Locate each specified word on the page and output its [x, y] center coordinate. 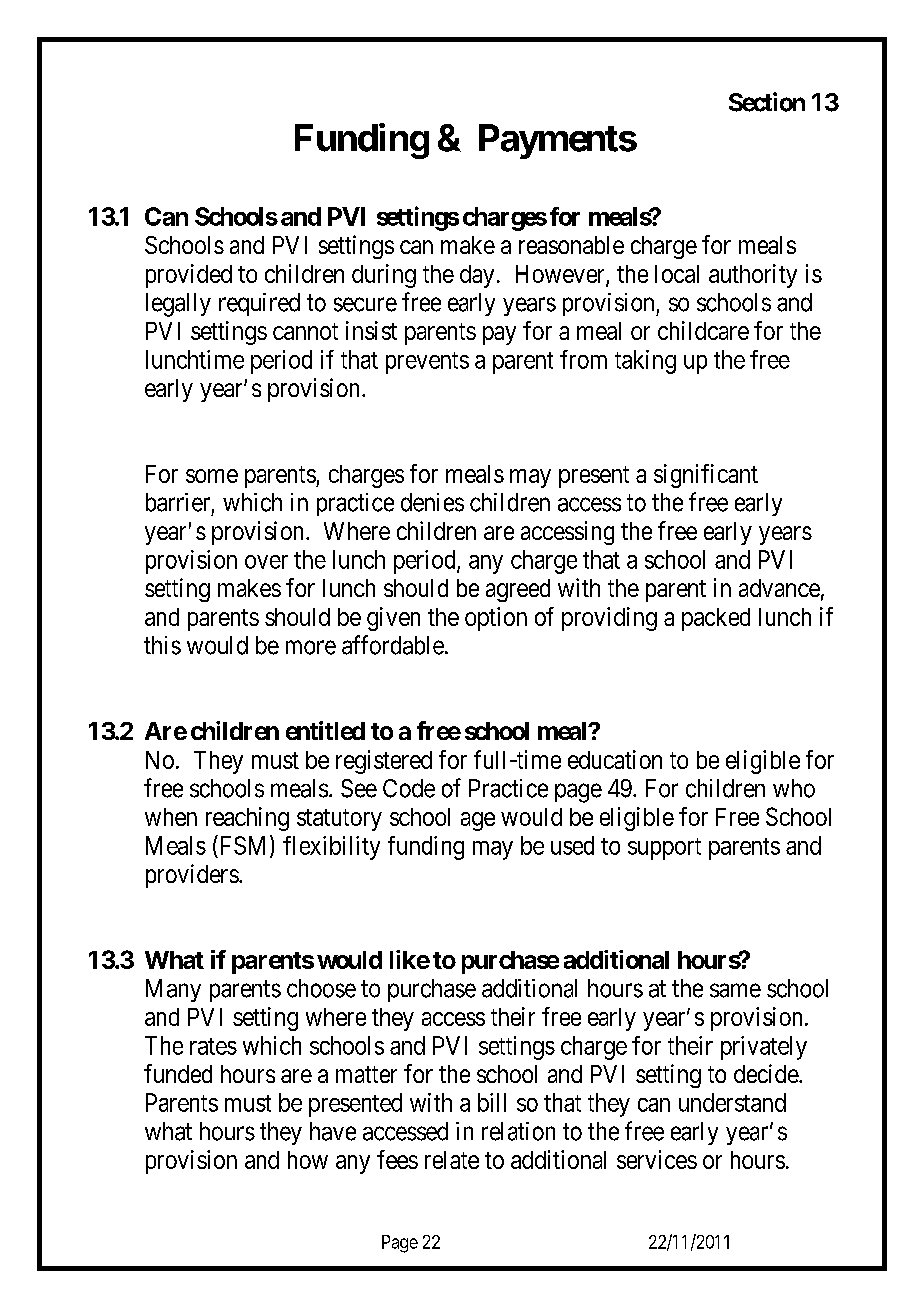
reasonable [571, 245]
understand [732, 1102]
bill [492, 1102]
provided [189, 276]
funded [178, 1073]
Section [767, 102]
